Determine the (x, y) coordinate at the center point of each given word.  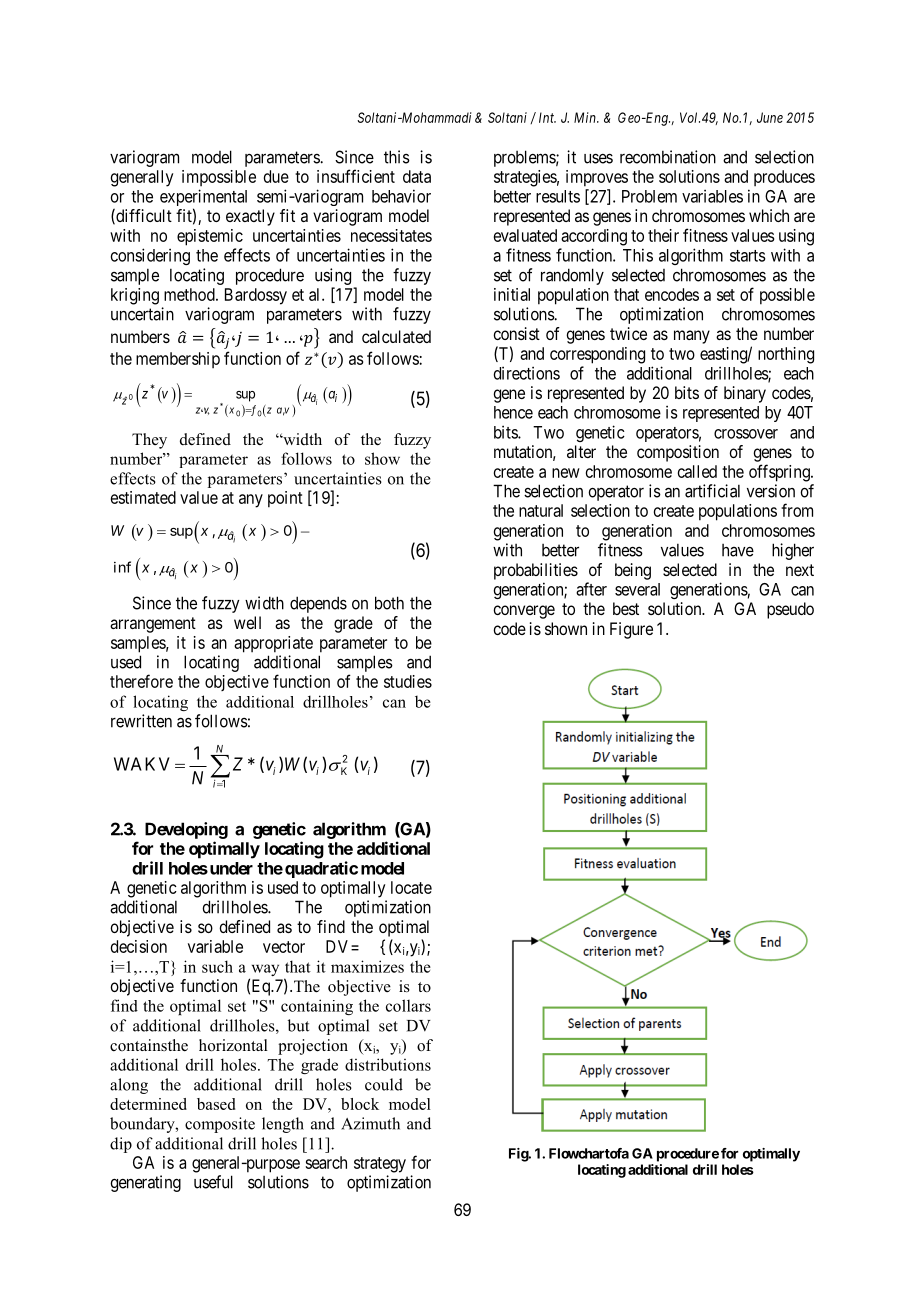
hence (513, 412)
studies (408, 681)
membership (178, 360)
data (417, 176)
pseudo (790, 610)
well (247, 622)
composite (220, 1125)
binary (745, 394)
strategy (380, 1165)
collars (408, 1005)
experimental (203, 199)
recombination (668, 157)
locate (411, 887)
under (230, 868)
